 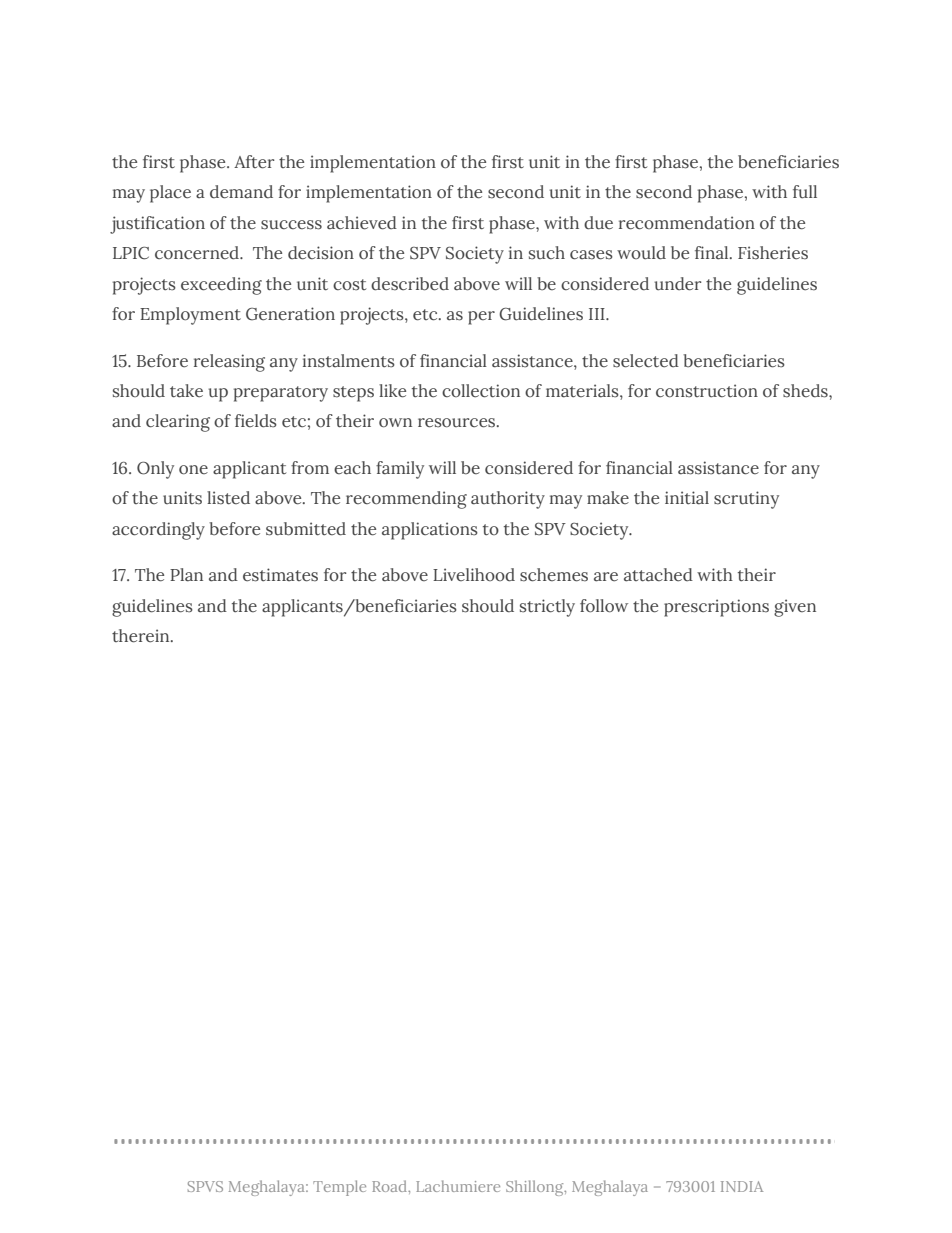 I want to click on recommendation, so click(x=687, y=223).
